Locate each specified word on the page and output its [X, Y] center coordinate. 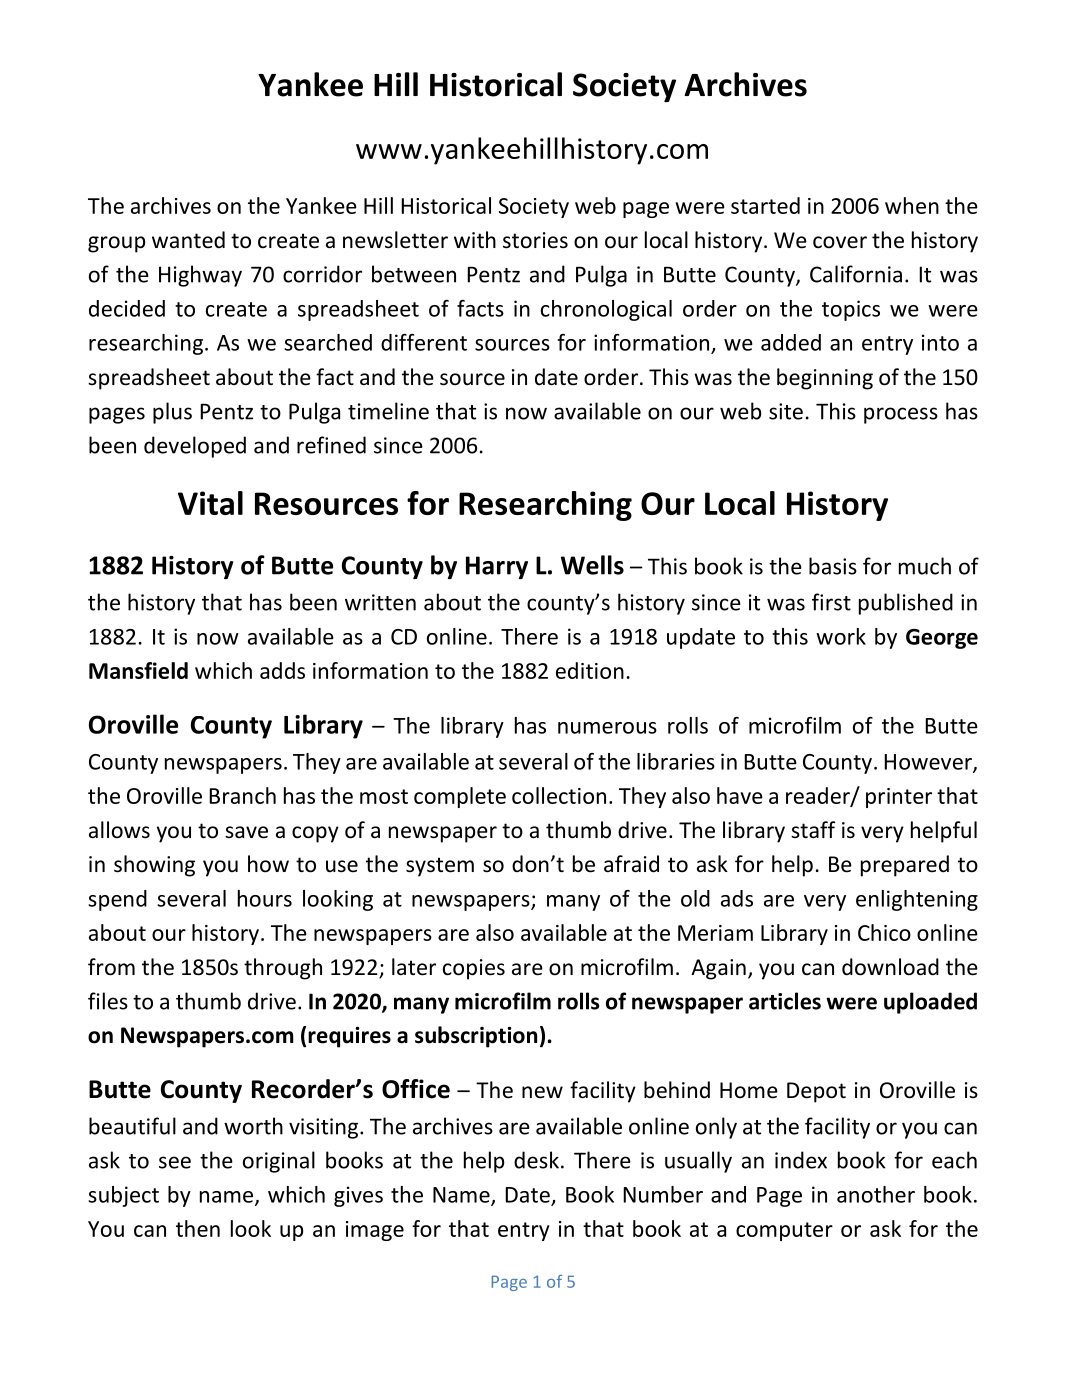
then [198, 1228]
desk [536, 1160]
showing [154, 866]
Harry [497, 567]
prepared [905, 866]
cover [840, 242]
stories [535, 240]
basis [833, 566]
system [440, 867]
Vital [210, 503]
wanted [188, 240]
